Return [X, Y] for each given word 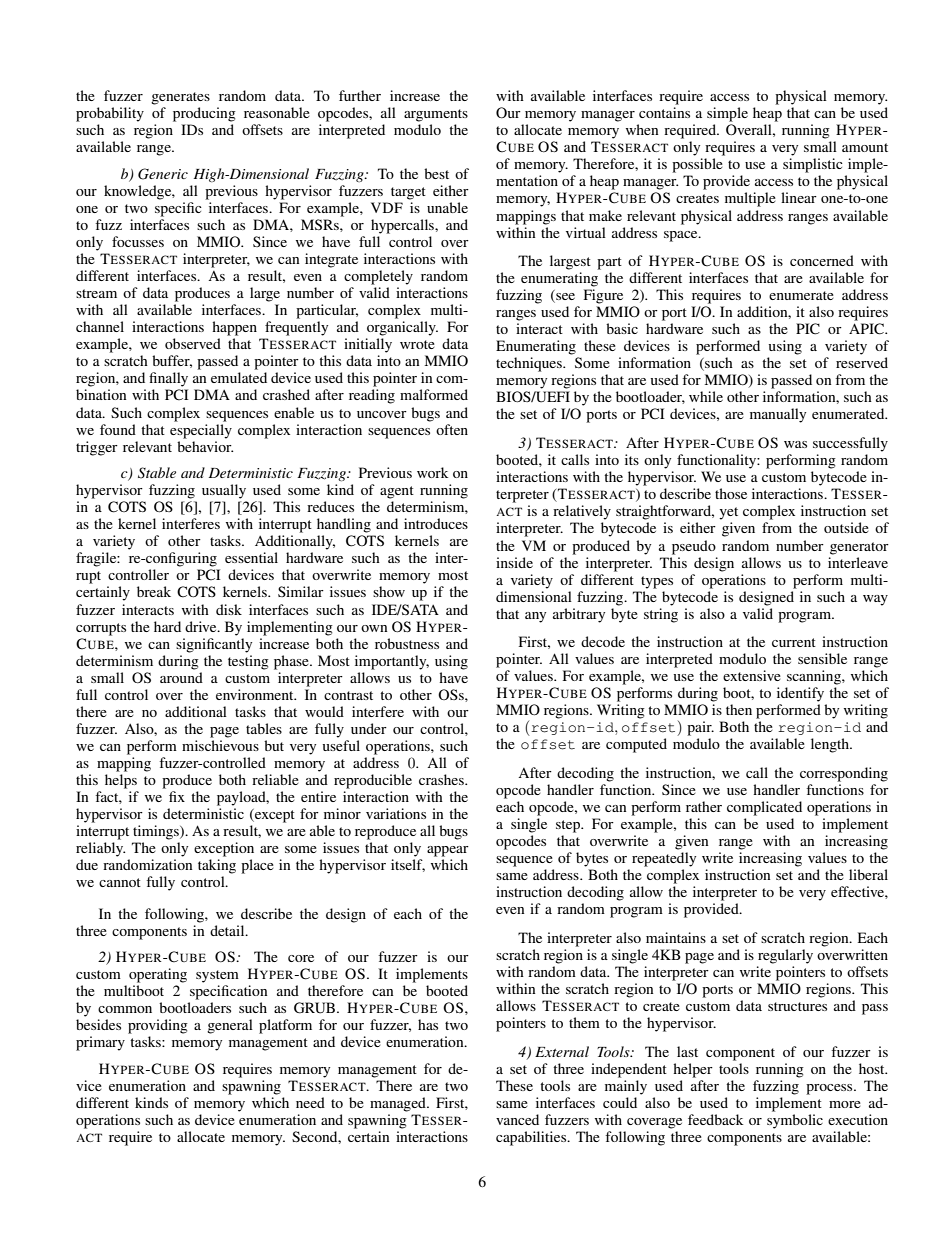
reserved [862, 362]
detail [228, 930]
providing [158, 1026]
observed [193, 343]
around [181, 677]
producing [204, 114]
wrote [417, 344]
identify [800, 694]
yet [728, 513]
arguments [436, 115]
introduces [436, 523]
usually [224, 491]
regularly [785, 956]
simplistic [813, 165]
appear [448, 851]
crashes [442, 779]
